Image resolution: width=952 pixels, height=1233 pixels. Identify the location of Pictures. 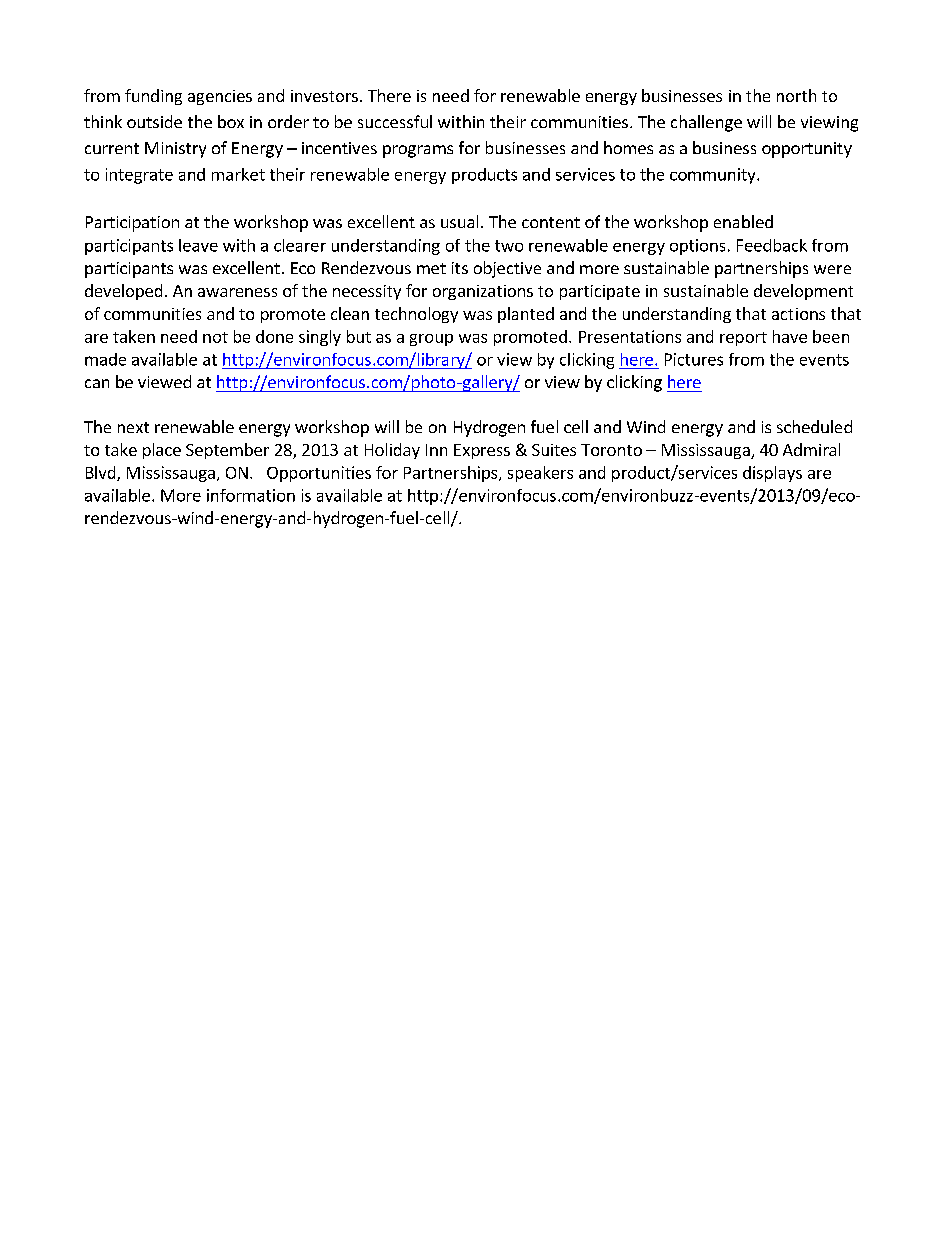
(694, 359).
